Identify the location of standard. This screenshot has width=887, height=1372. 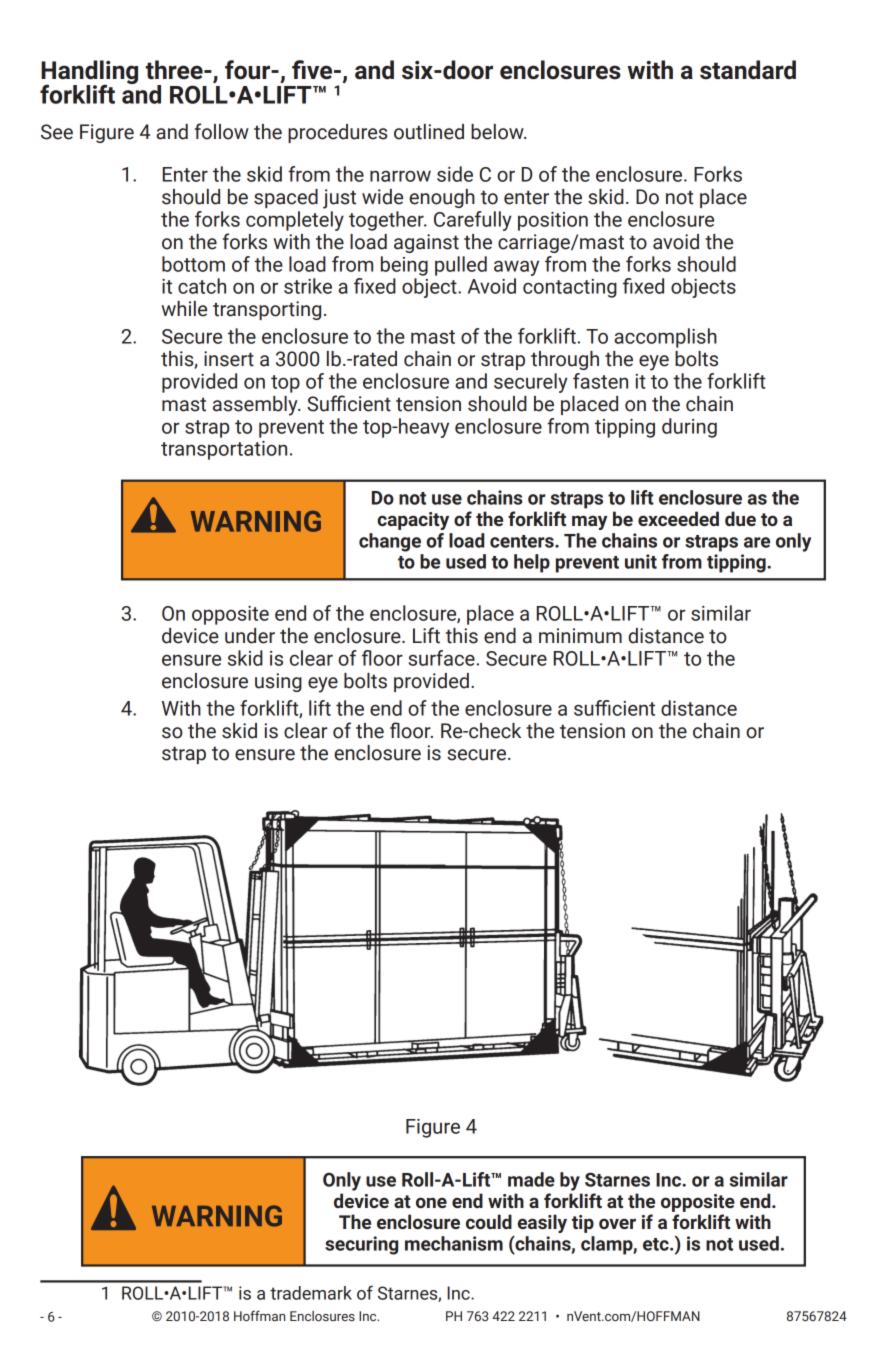
(748, 70).
